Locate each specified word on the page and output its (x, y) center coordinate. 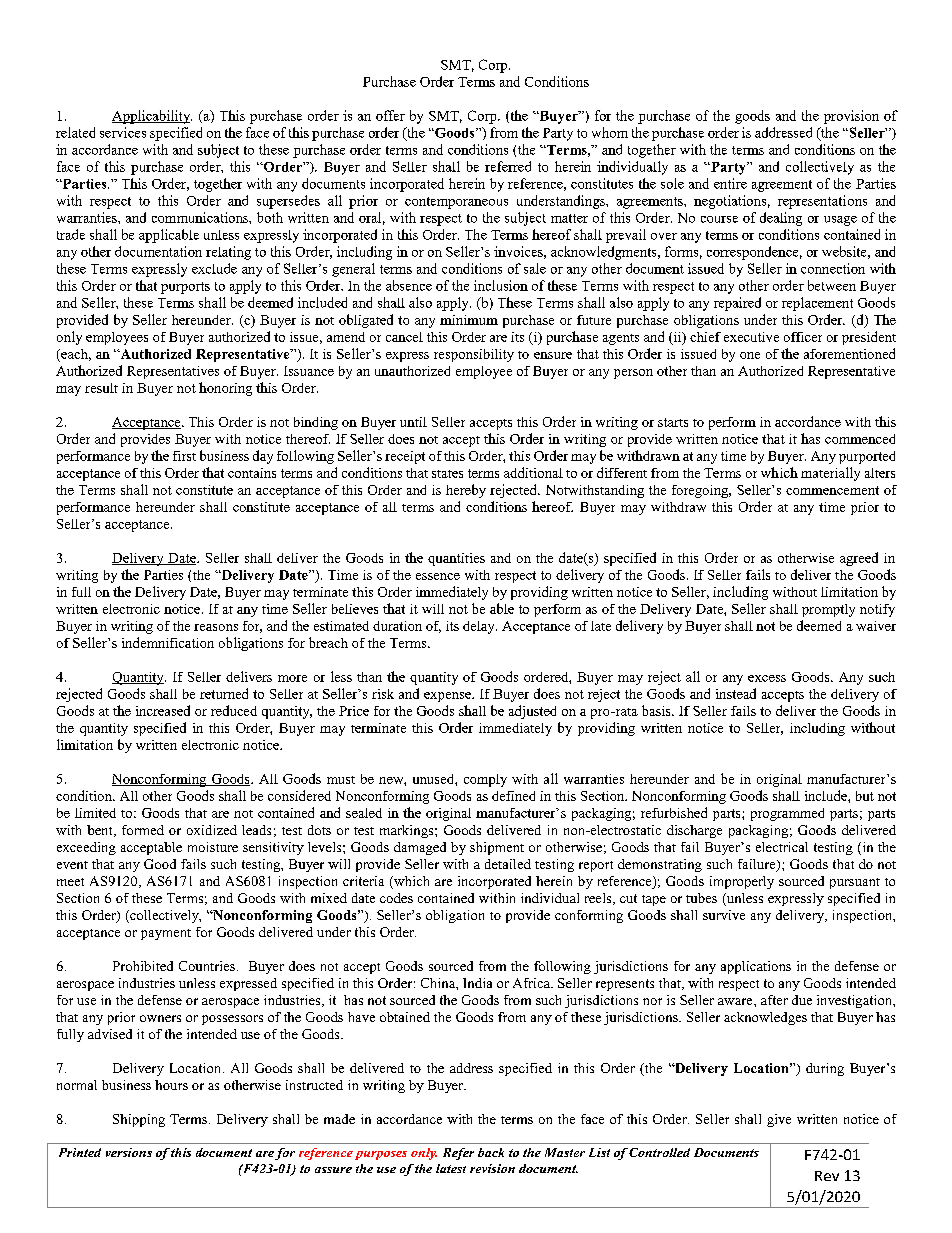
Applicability (152, 117)
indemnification (168, 642)
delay (480, 627)
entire (730, 183)
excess (767, 678)
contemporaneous (456, 203)
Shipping (139, 1120)
